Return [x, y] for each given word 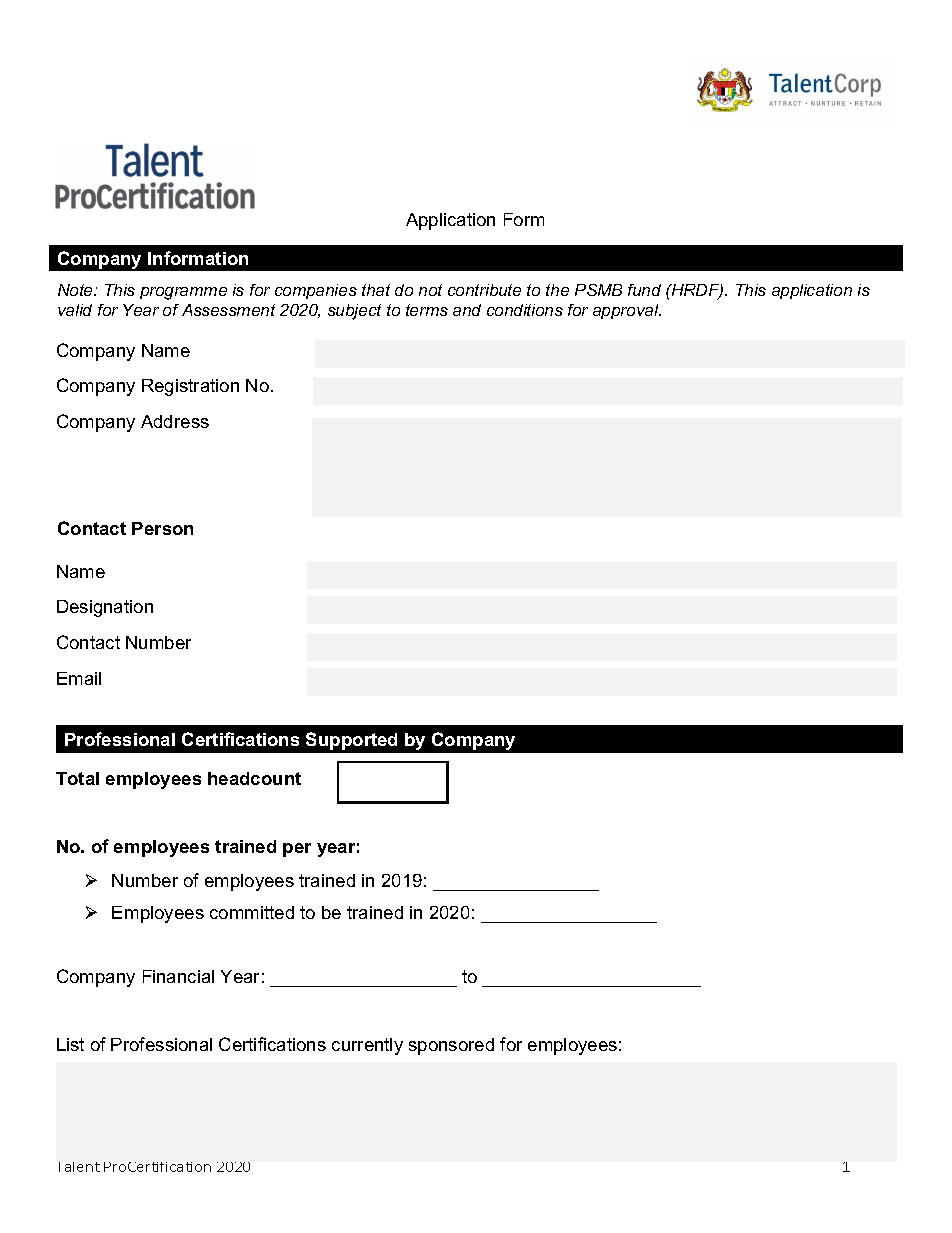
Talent [79, 1167]
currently [367, 1046]
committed [252, 912]
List [70, 1044]
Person [162, 528]
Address [175, 421]
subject [354, 312]
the [557, 290]
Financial [178, 976]
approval [627, 311]
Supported [351, 741]
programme [183, 293]
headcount [254, 778]
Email [79, 678]
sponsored [451, 1046]
